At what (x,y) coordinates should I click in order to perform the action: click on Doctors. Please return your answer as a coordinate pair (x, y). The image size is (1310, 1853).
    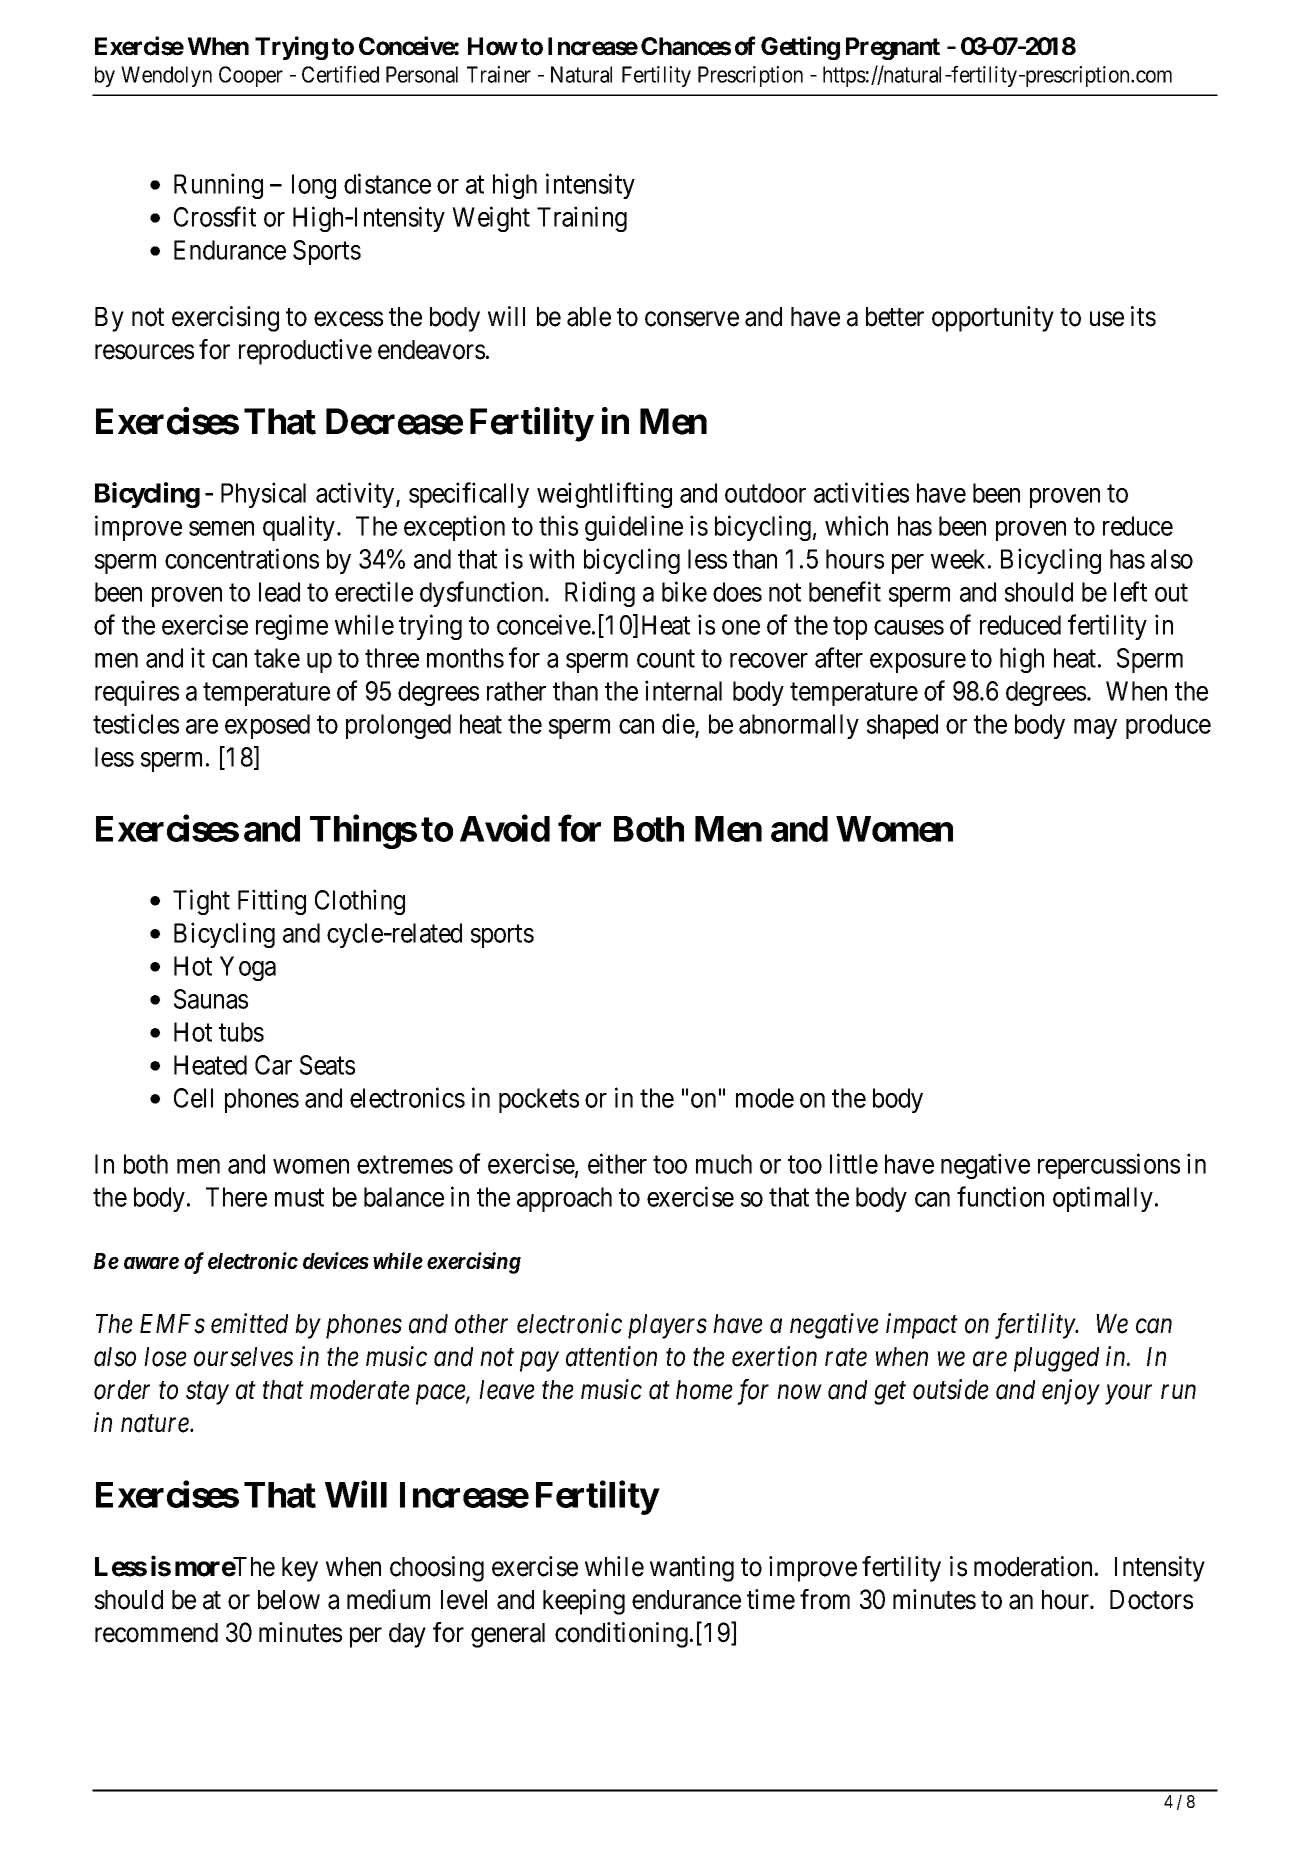
    Looking at the image, I should click on (1151, 1600).
